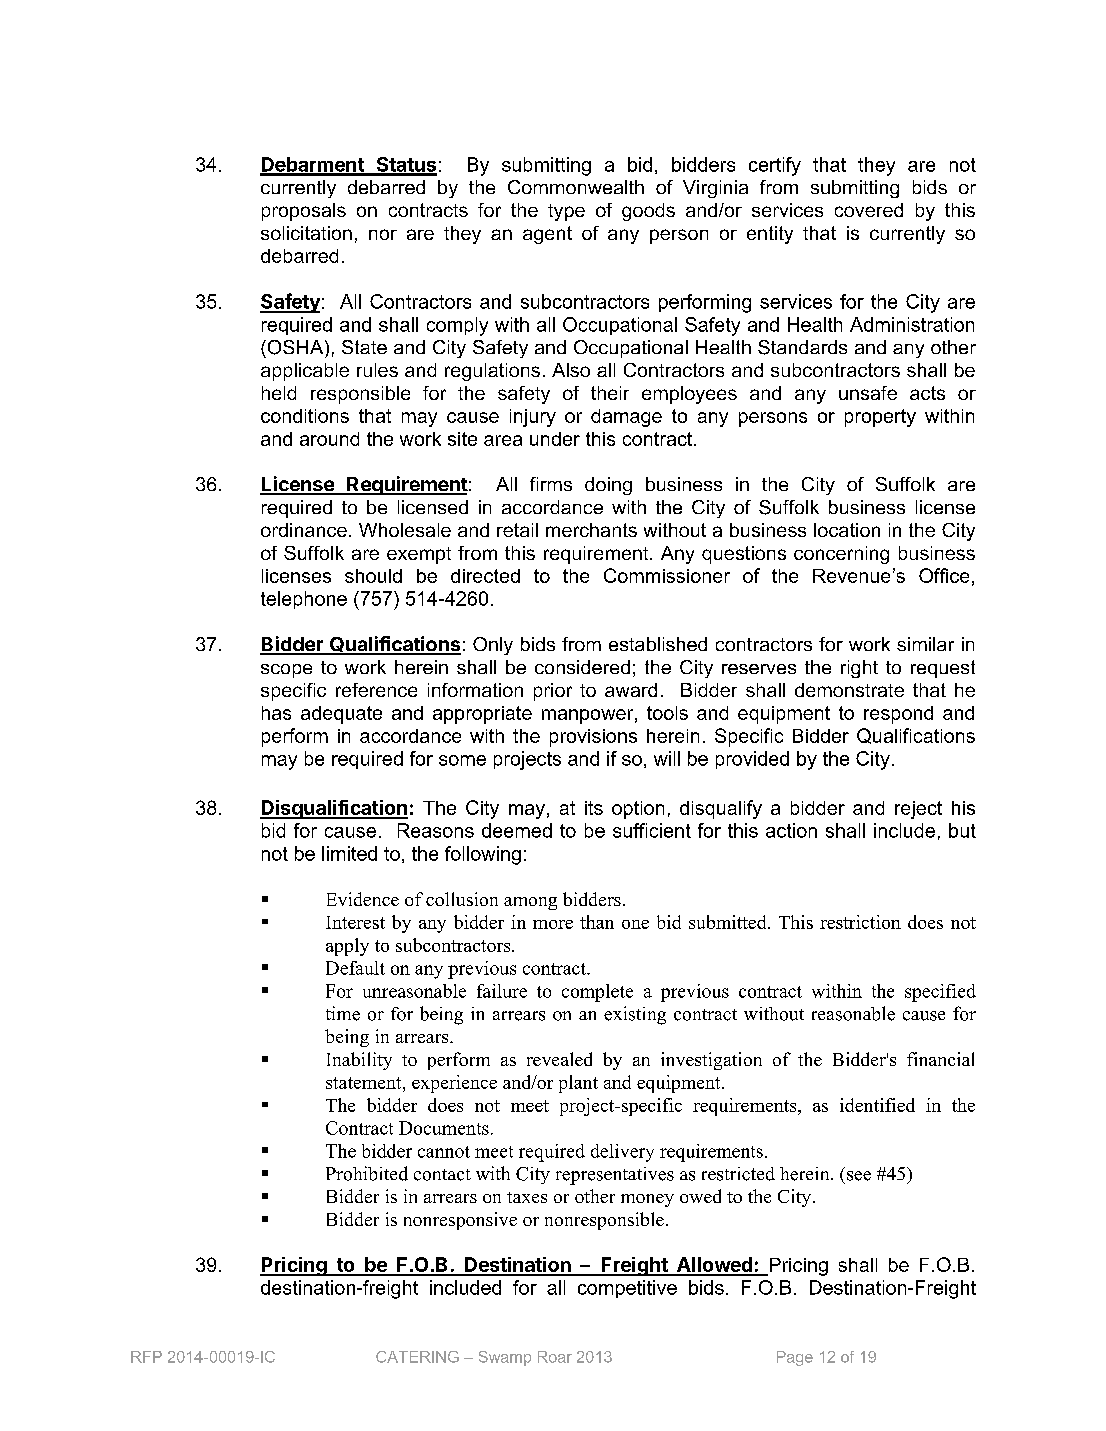 Image resolution: width=1106 pixels, height=1431 pixels. Describe the element at coordinates (146, 1357) in the document. I see `RFP` at that location.
